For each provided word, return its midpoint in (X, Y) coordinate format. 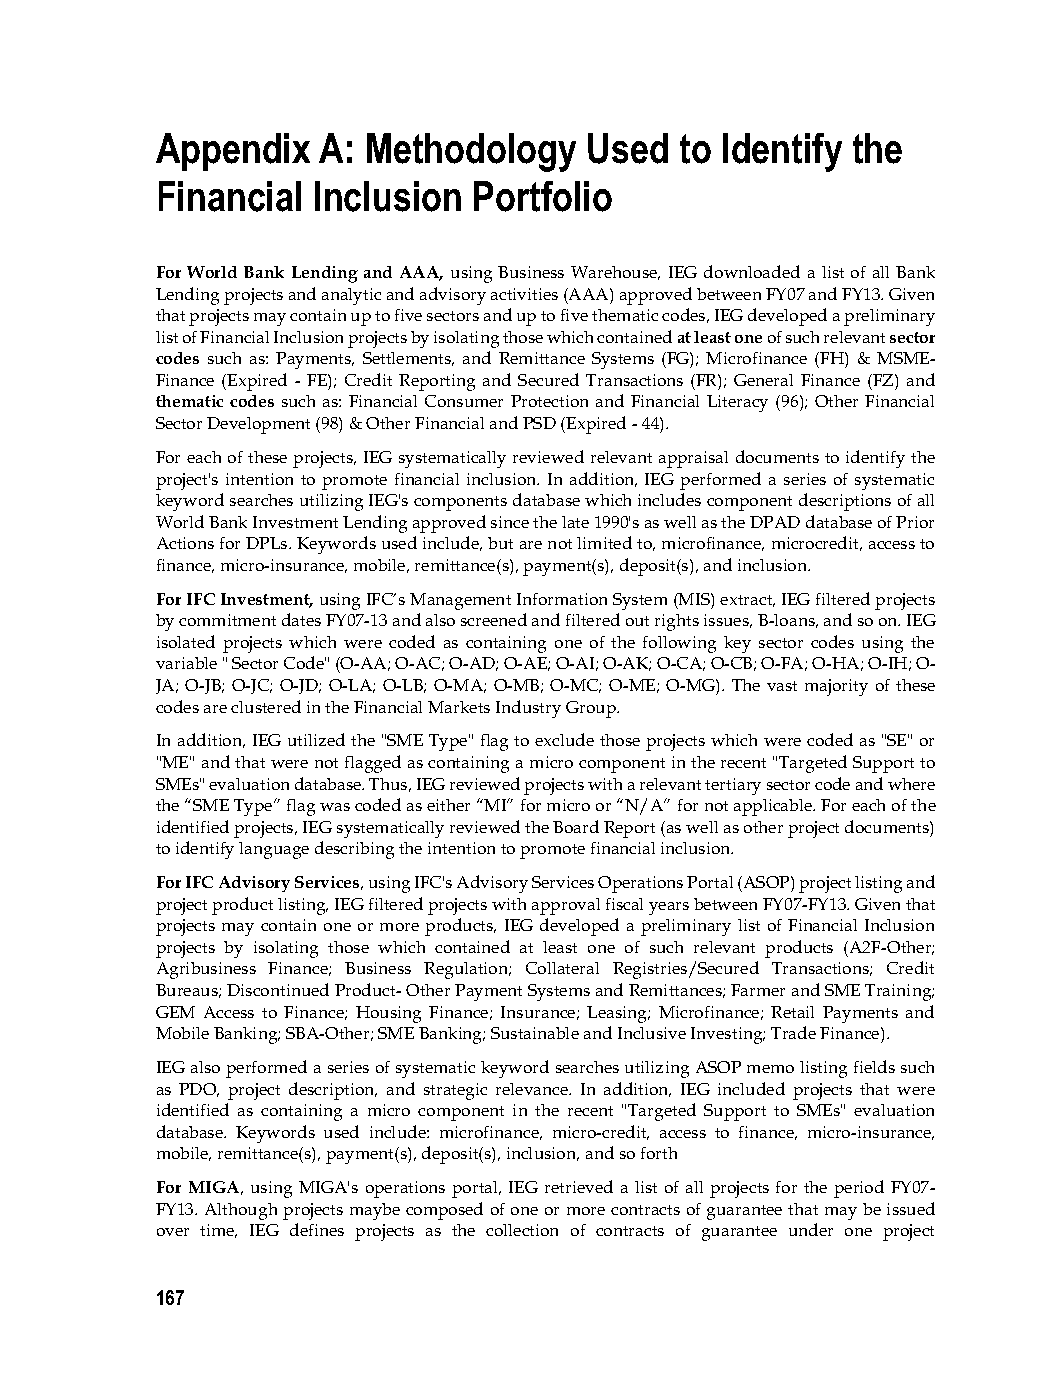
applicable (774, 807)
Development (258, 425)
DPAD (775, 522)
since (510, 522)
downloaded (752, 271)
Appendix (233, 152)
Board (576, 826)
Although (241, 1211)
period (859, 1189)
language (274, 850)
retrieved (579, 1186)
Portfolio (543, 196)
